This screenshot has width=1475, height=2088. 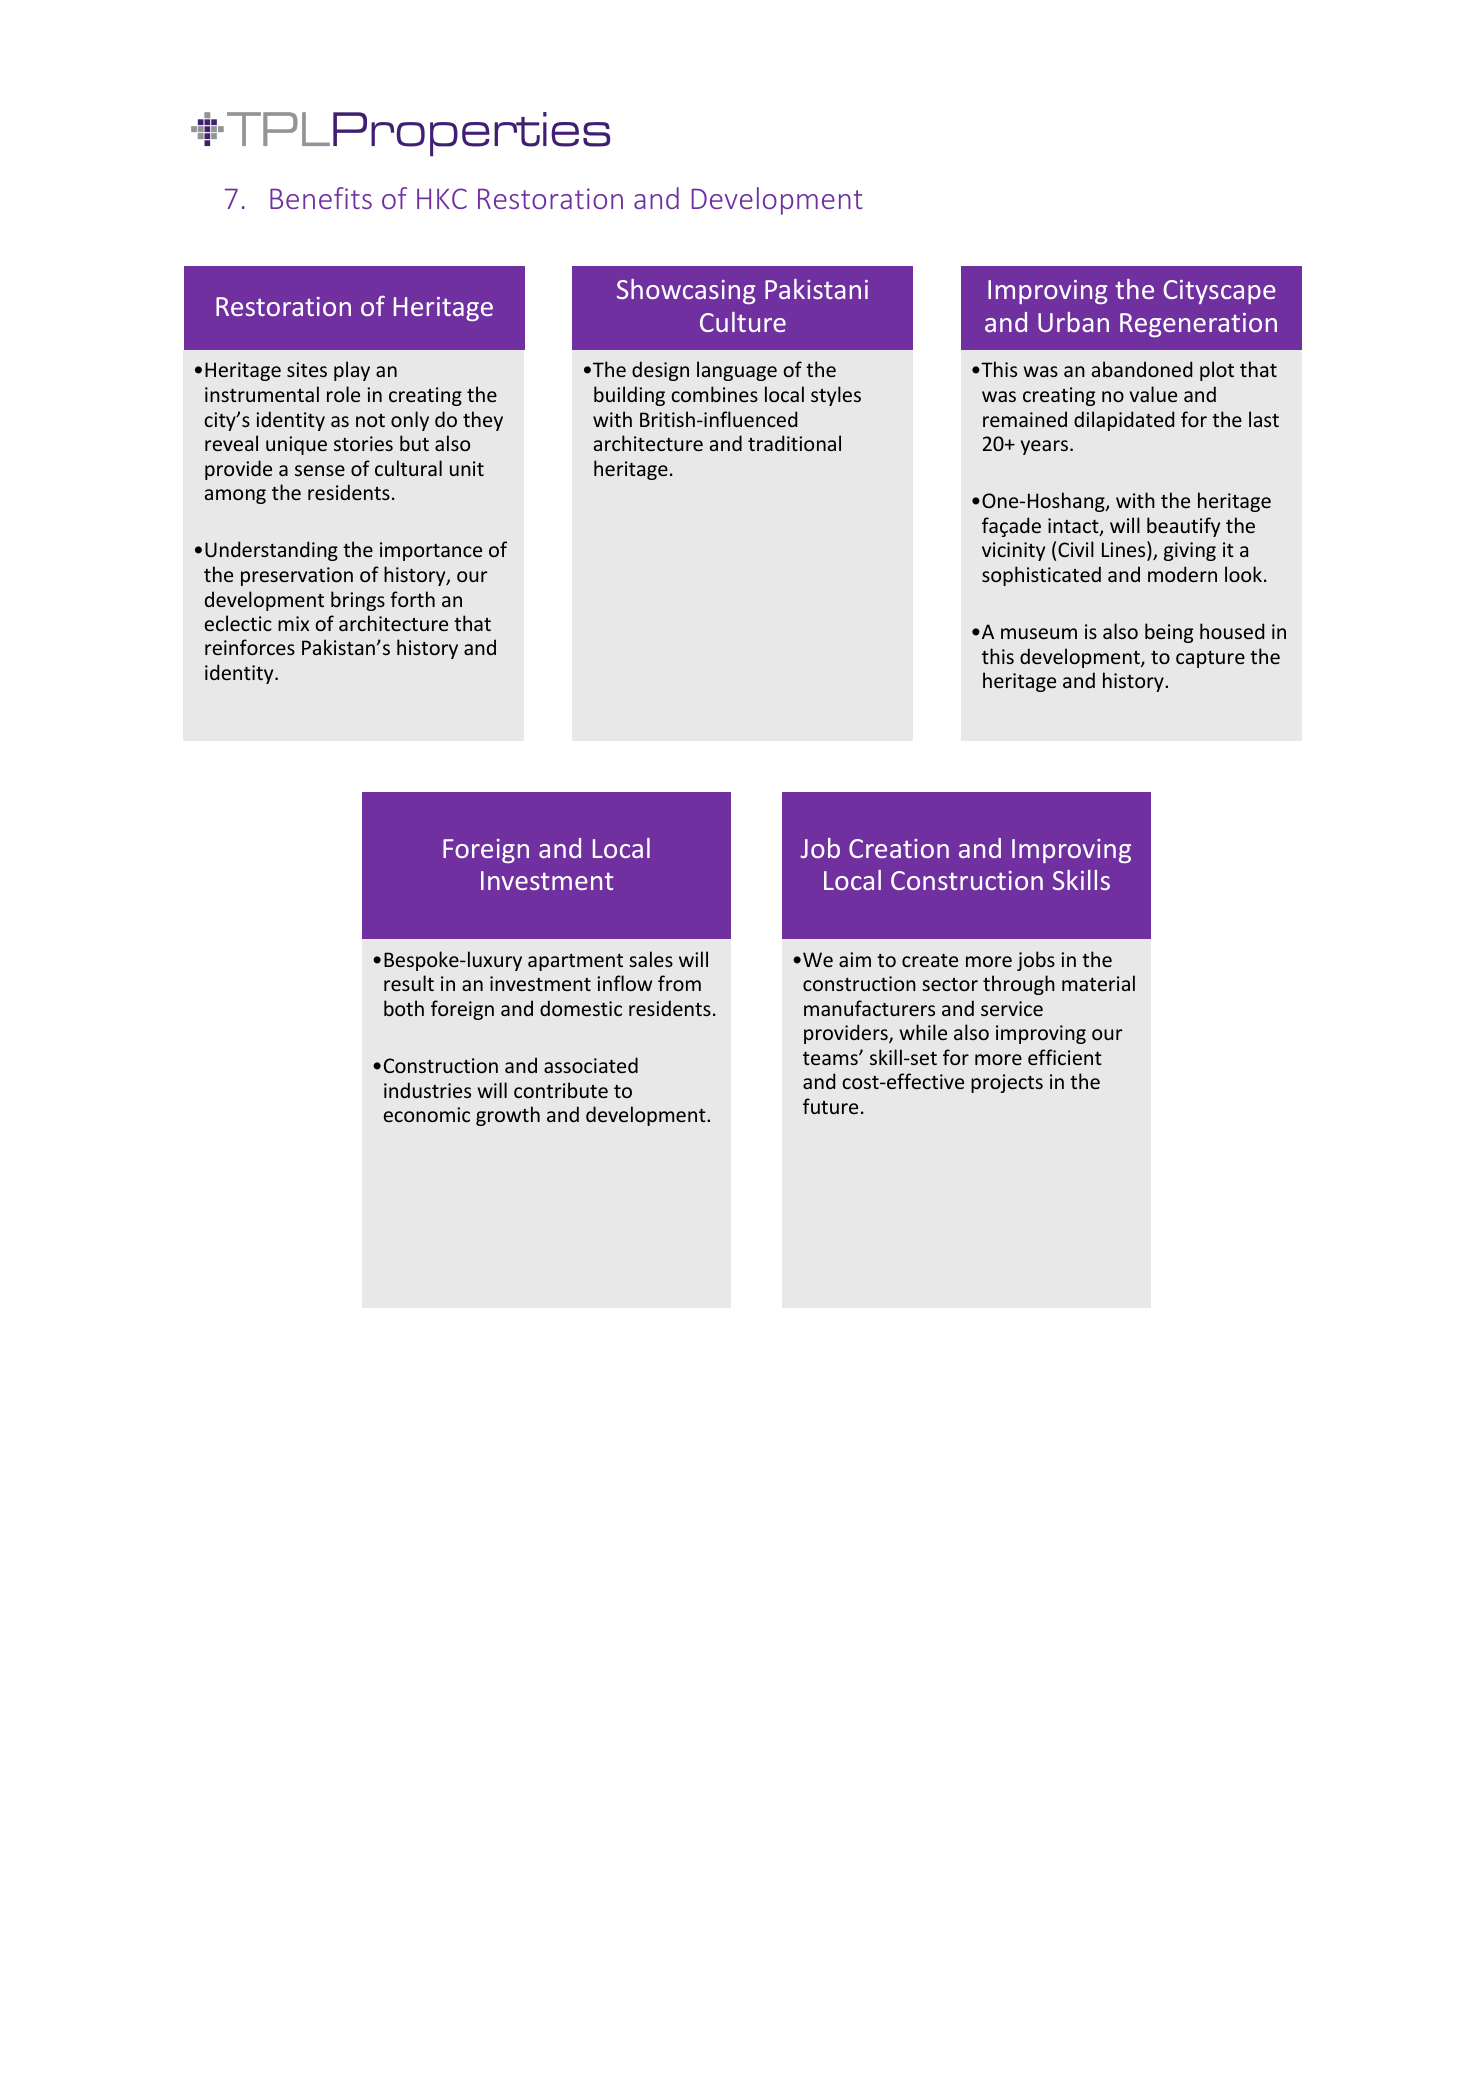 What do you see at coordinates (427, 1090) in the screenshot?
I see `industries` at bounding box center [427, 1090].
